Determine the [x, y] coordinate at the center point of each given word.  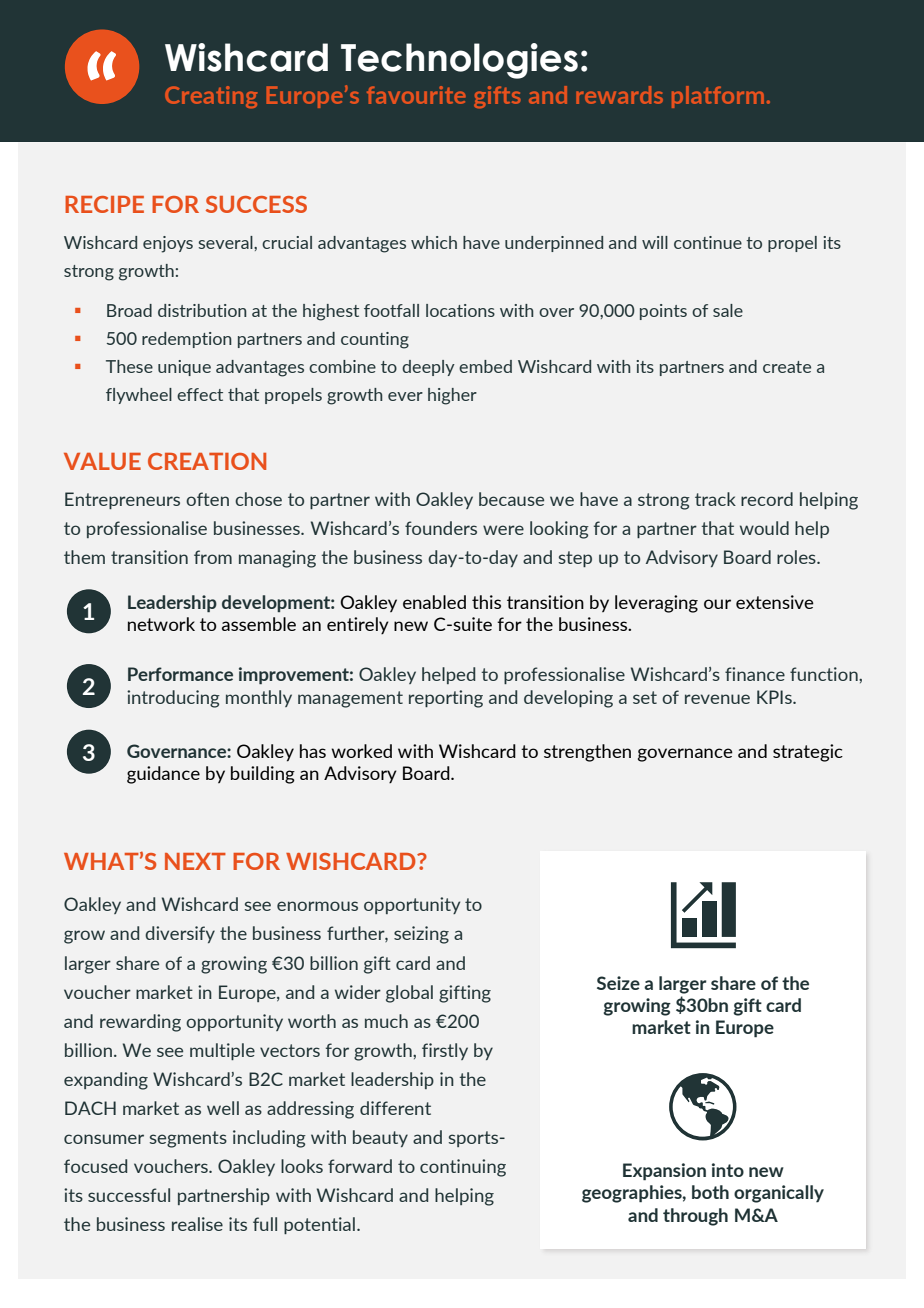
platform [718, 97]
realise [197, 1224]
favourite [416, 95]
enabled [434, 602]
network [161, 624]
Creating [211, 97]
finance [755, 674]
